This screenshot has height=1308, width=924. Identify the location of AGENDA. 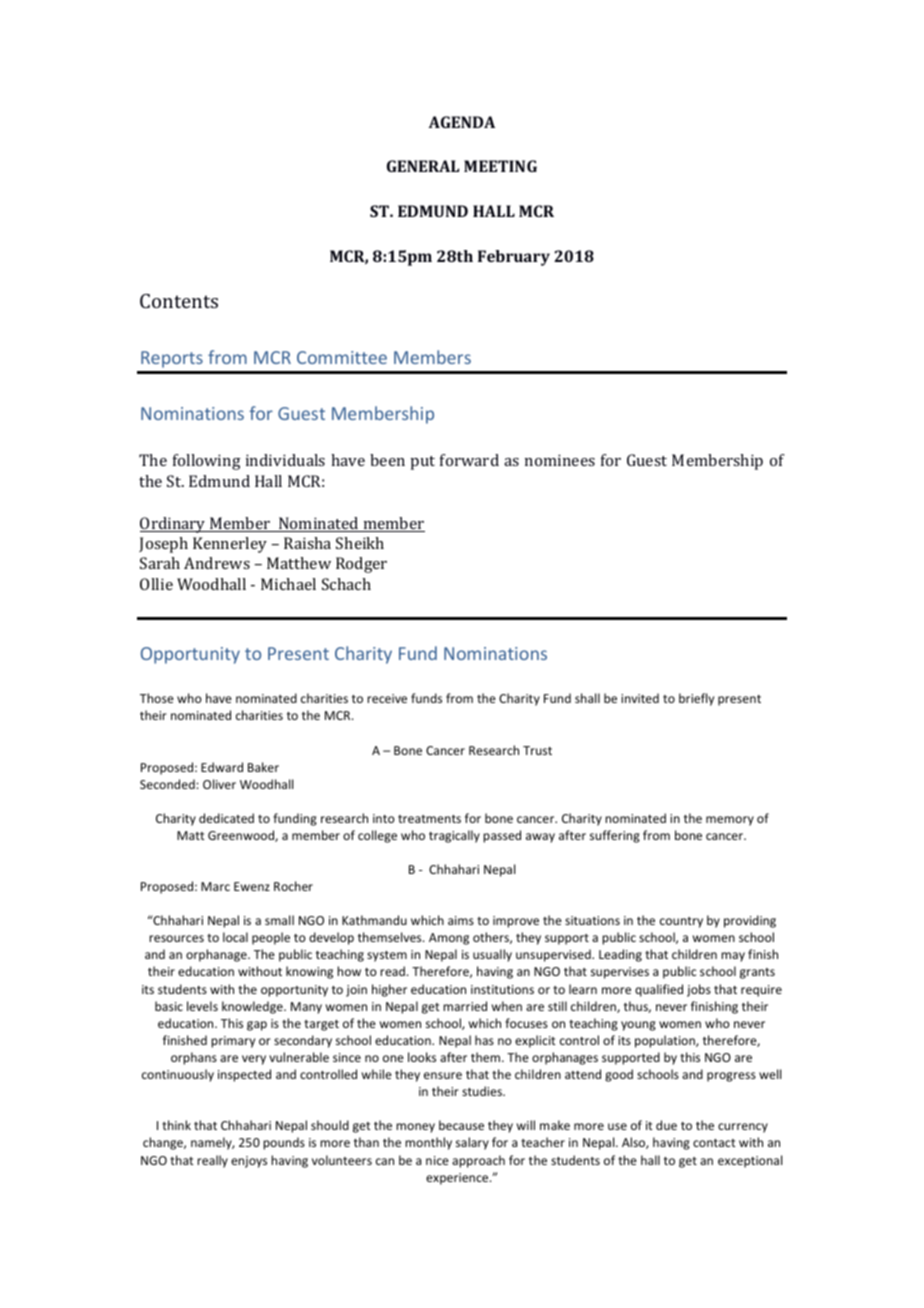
(462, 122).
